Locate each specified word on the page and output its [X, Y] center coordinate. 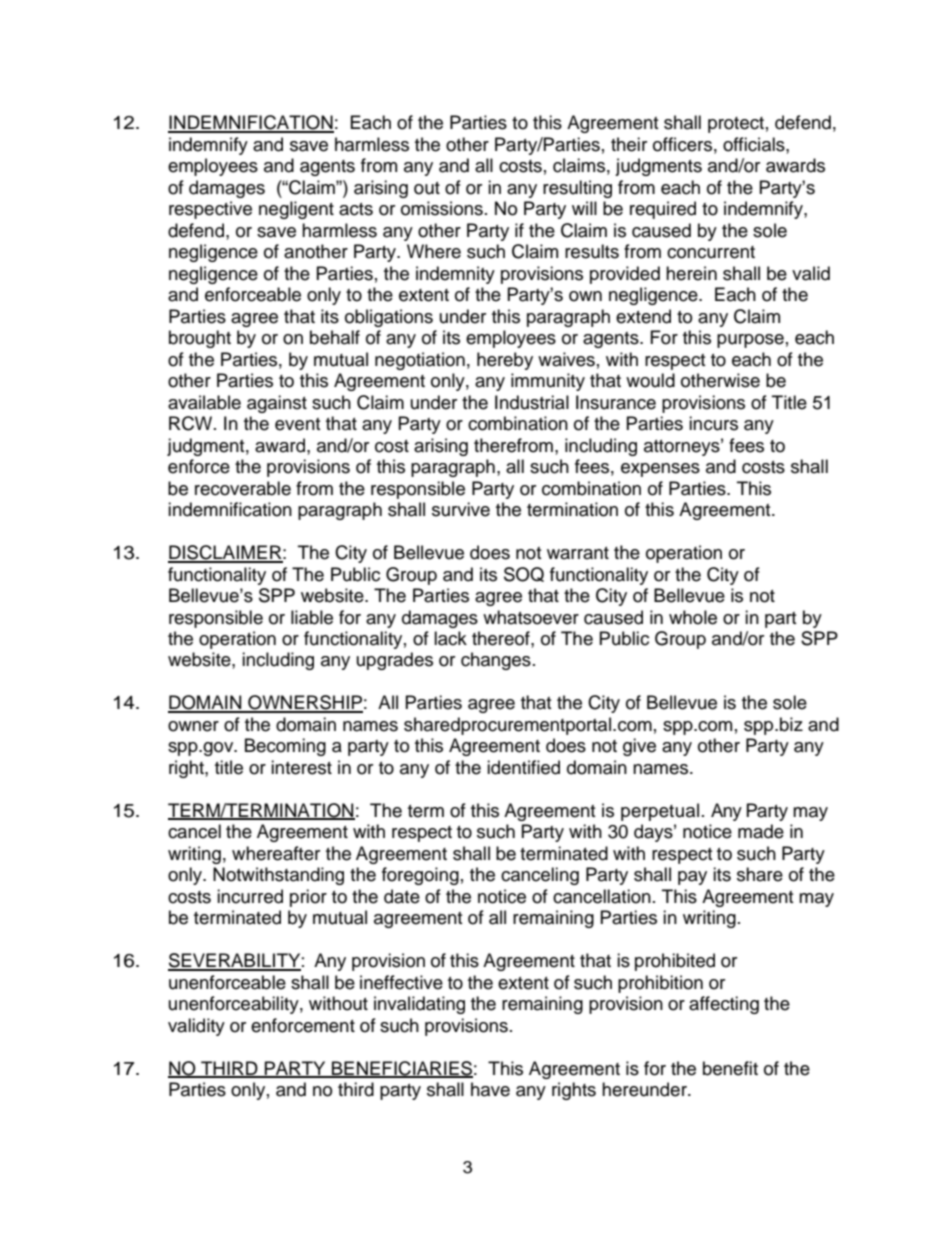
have [490, 1089]
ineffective [401, 982]
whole [693, 617]
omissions [442, 208]
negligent [296, 210]
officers [682, 144]
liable [312, 617]
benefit [730, 1068]
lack [450, 638]
